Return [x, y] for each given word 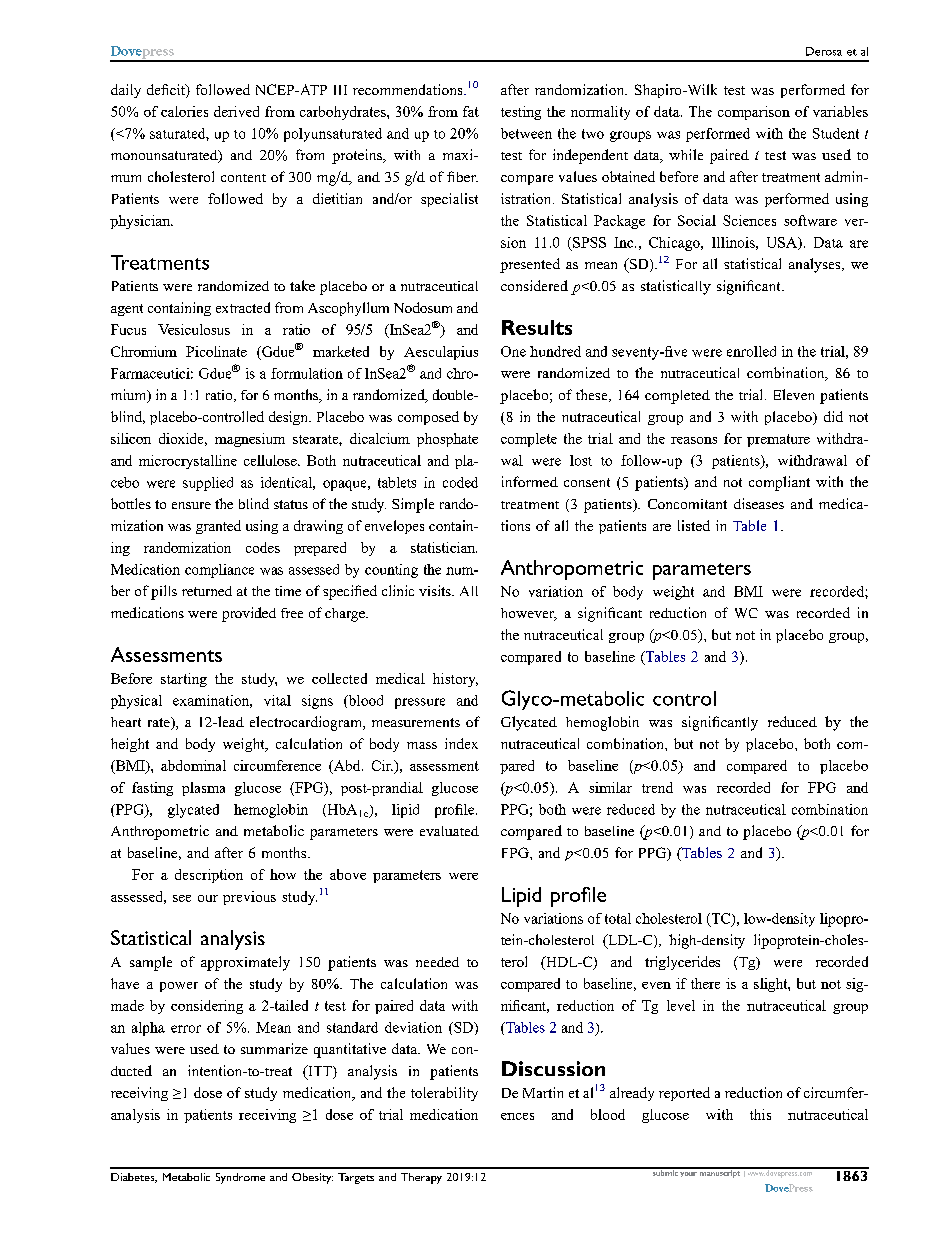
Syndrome [240, 1178]
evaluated [449, 831]
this [760, 1114]
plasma [203, 789]
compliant [779, 483]
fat [471, 111]
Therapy [421, 1178]
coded [460, 482]
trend [657, 787]
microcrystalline [188, 462]
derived [236, 111]
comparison [754, 113]
